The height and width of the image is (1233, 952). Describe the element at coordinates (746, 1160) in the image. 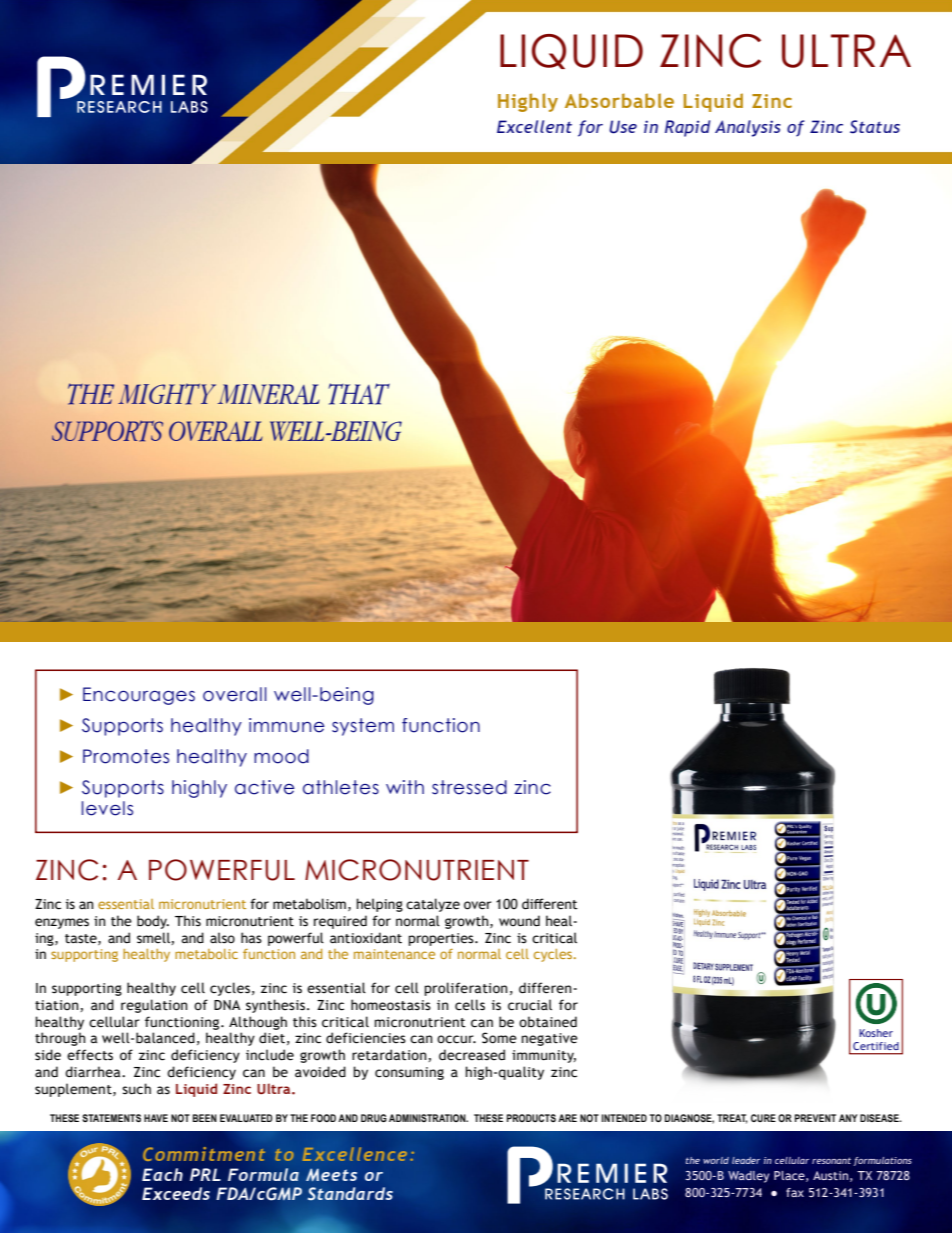

I see `leader` at that location.
